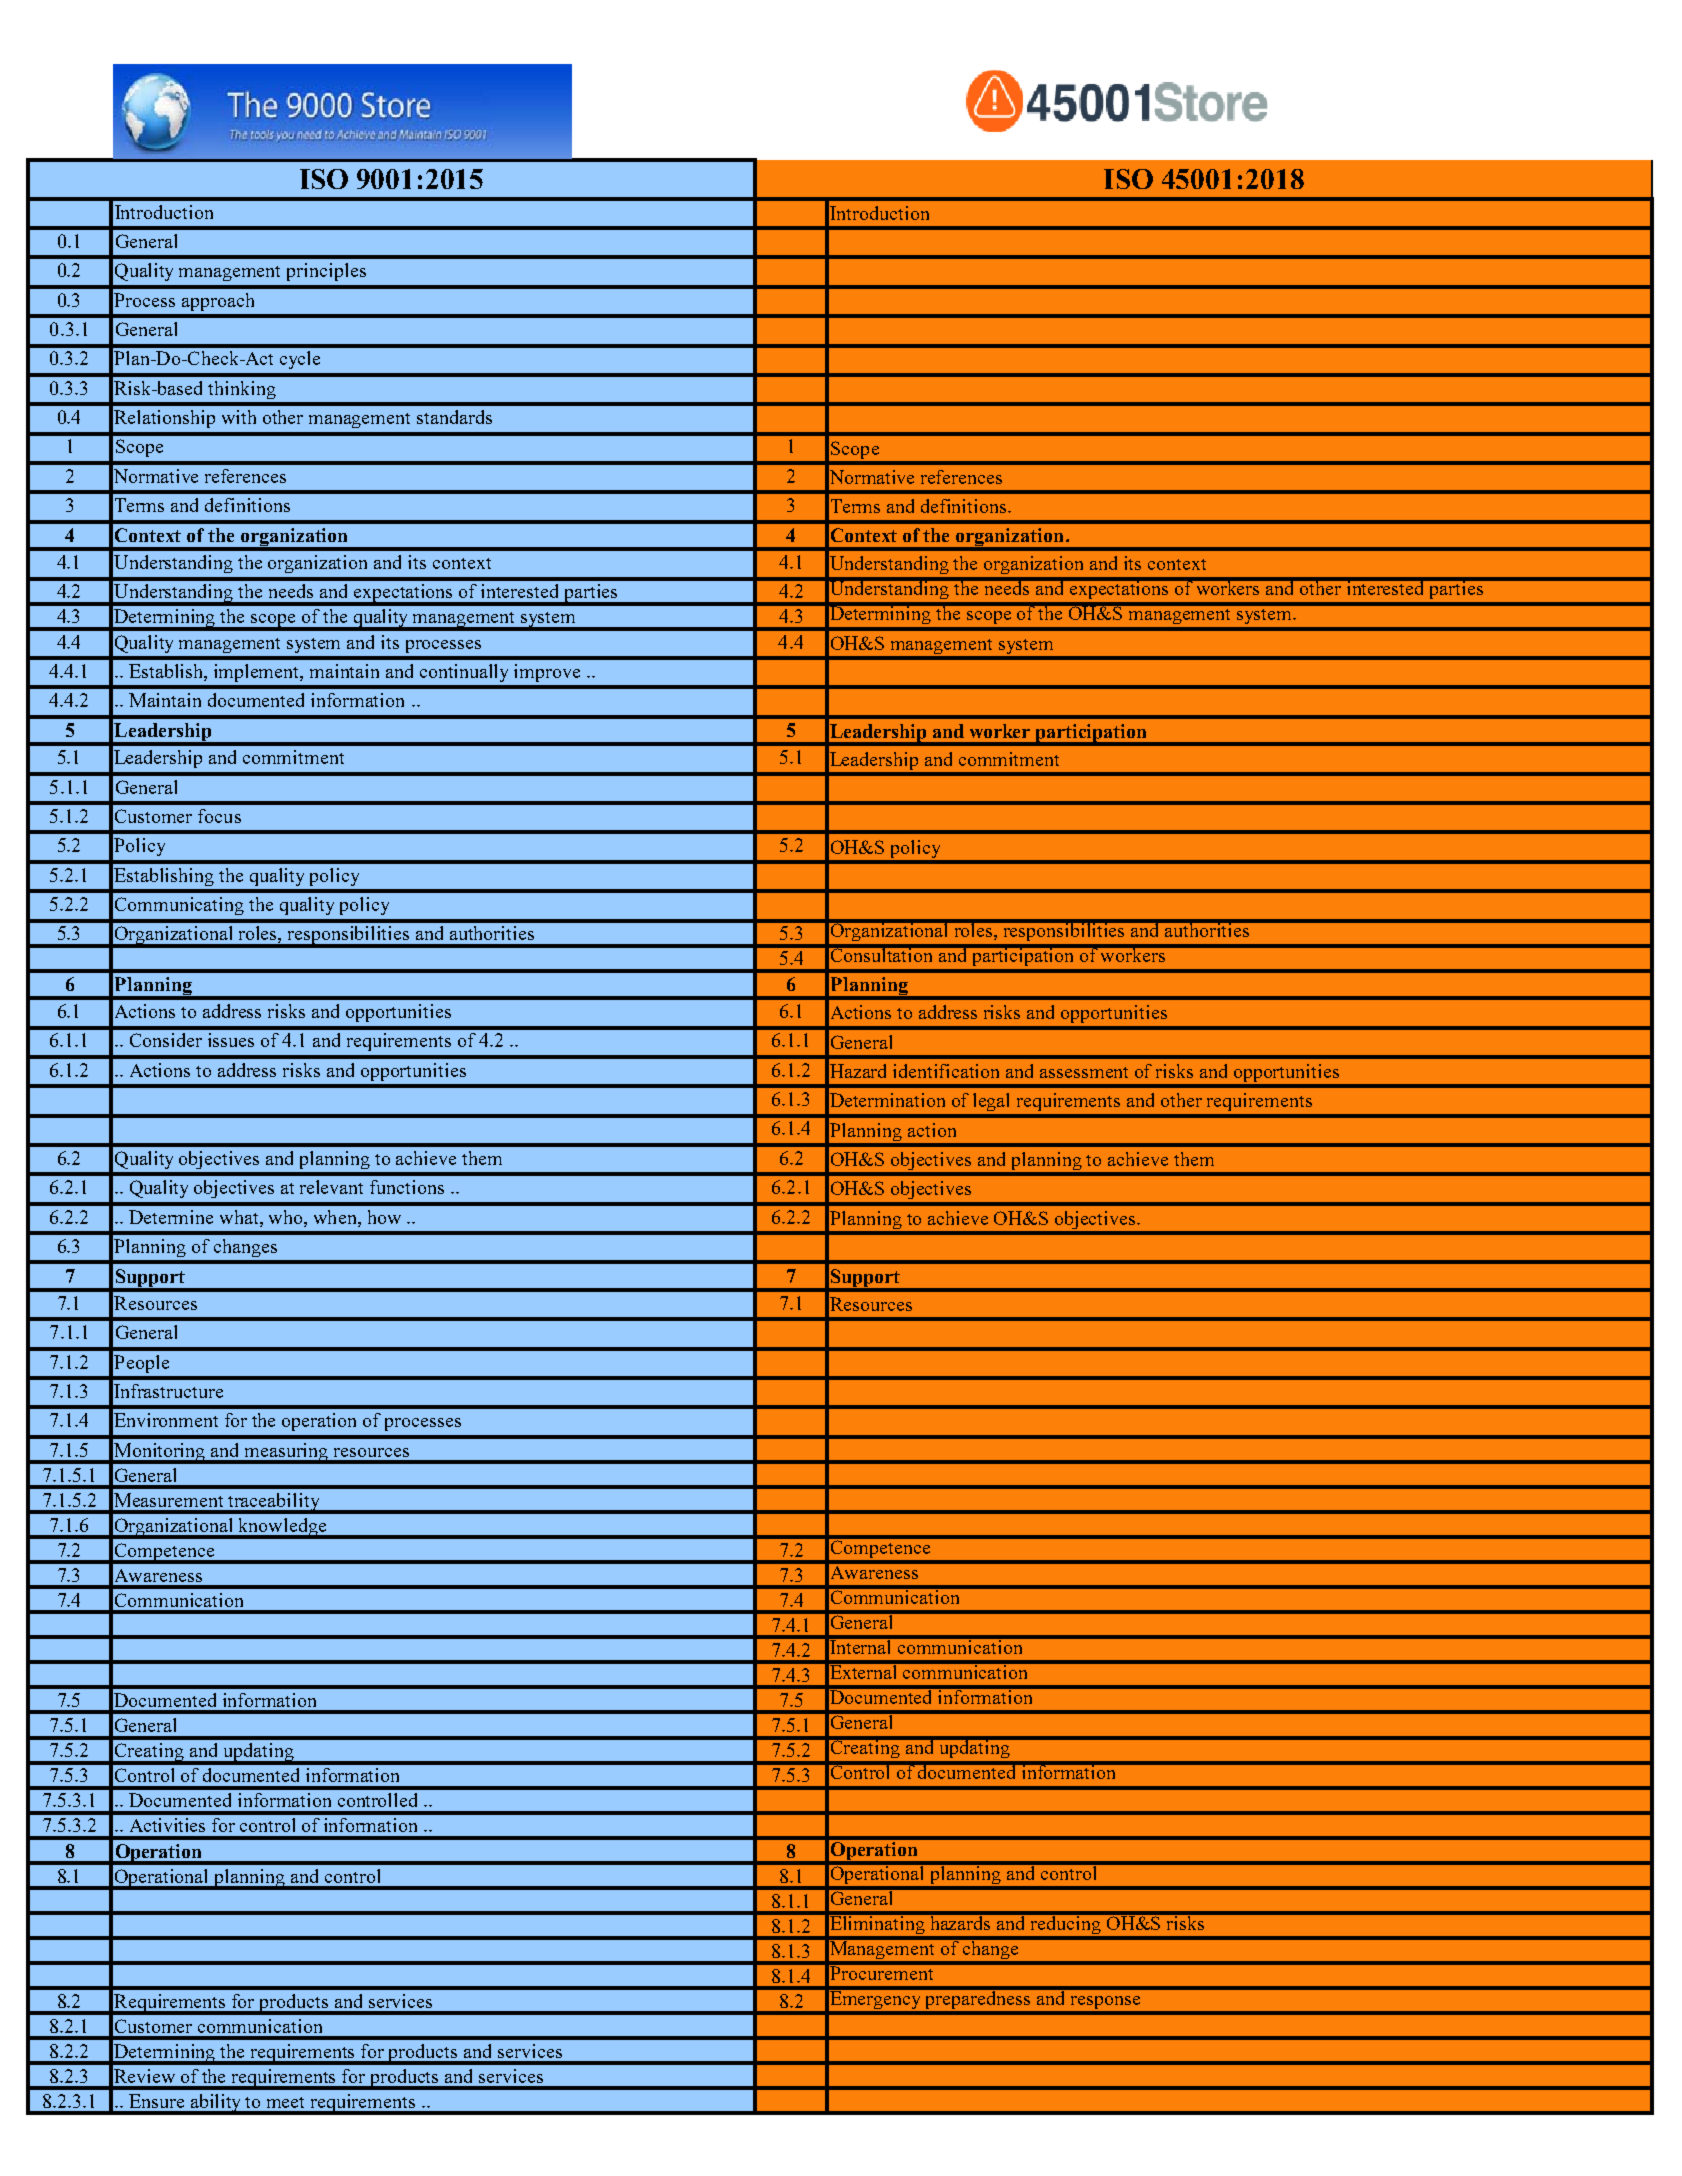  I want to click on relevant, so click(331, 1187).
